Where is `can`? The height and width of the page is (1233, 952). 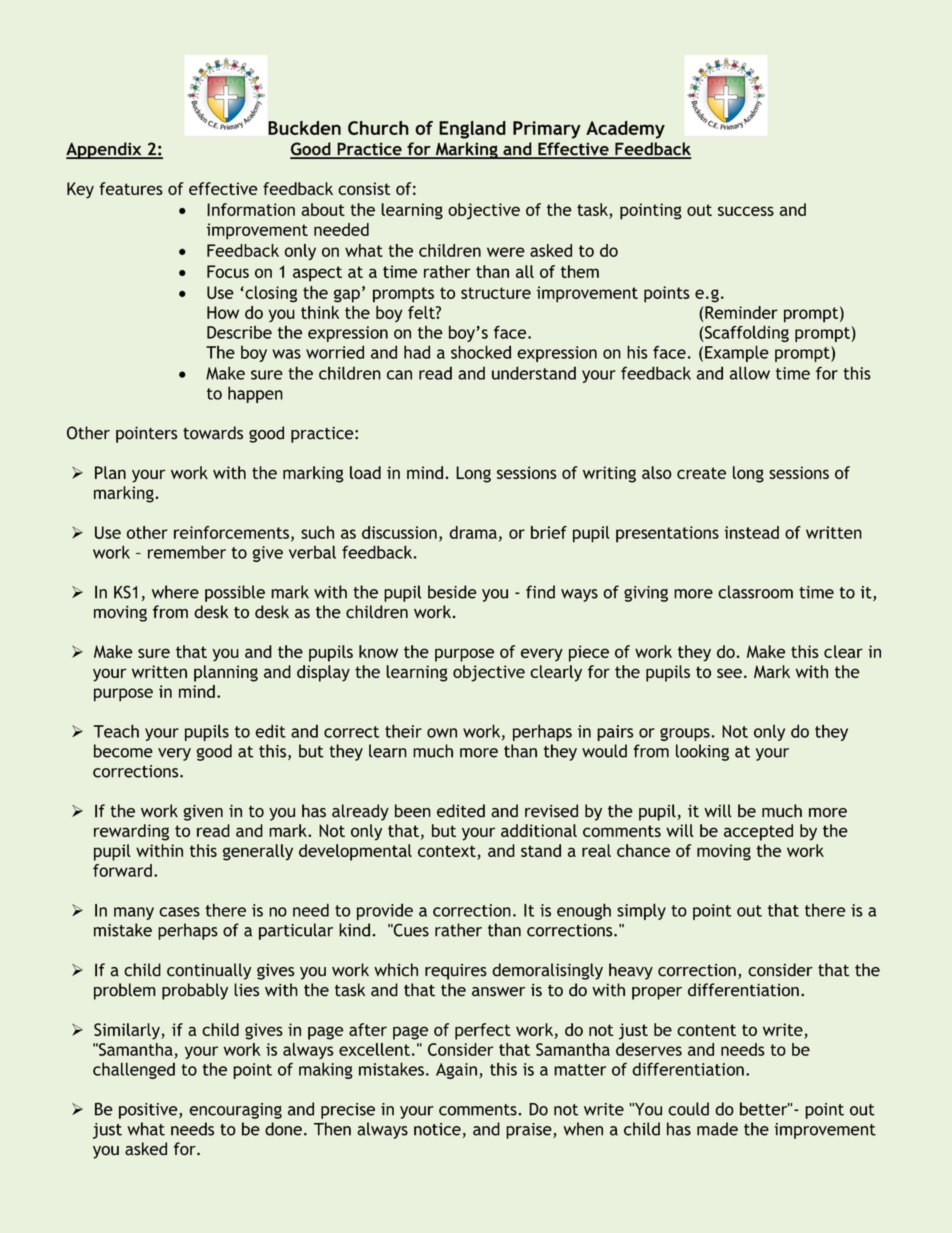
can is located at coordinates (399, 375).
